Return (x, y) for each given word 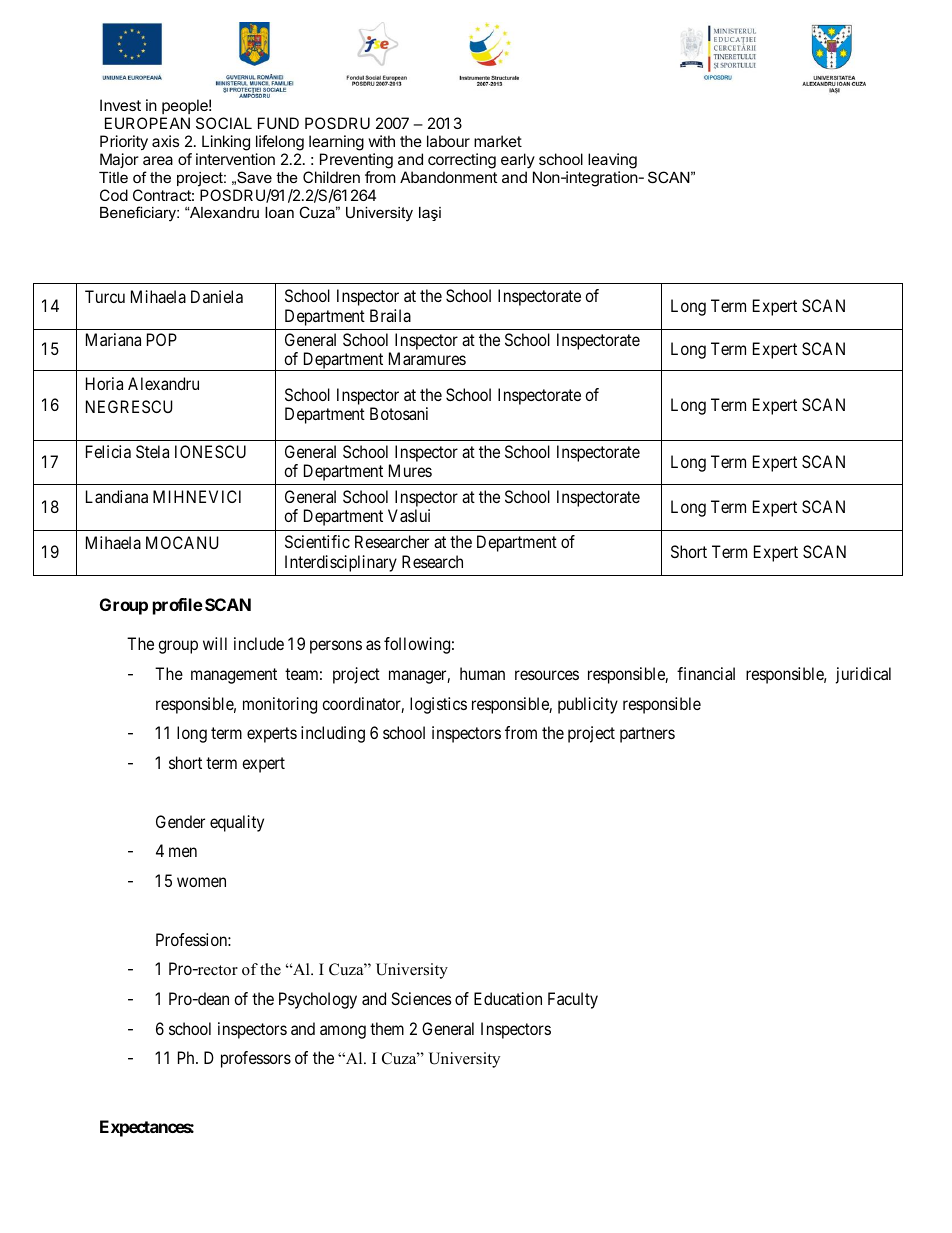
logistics (438, 705)
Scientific (317, 541)
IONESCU (210, 451)
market (498, 141)
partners (647, 735)
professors (256, 1059)
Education (508, 998)
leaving (612, 161)
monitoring (280, 705)
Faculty (573, 1000)
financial (706, 673)
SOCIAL (224, 123)
